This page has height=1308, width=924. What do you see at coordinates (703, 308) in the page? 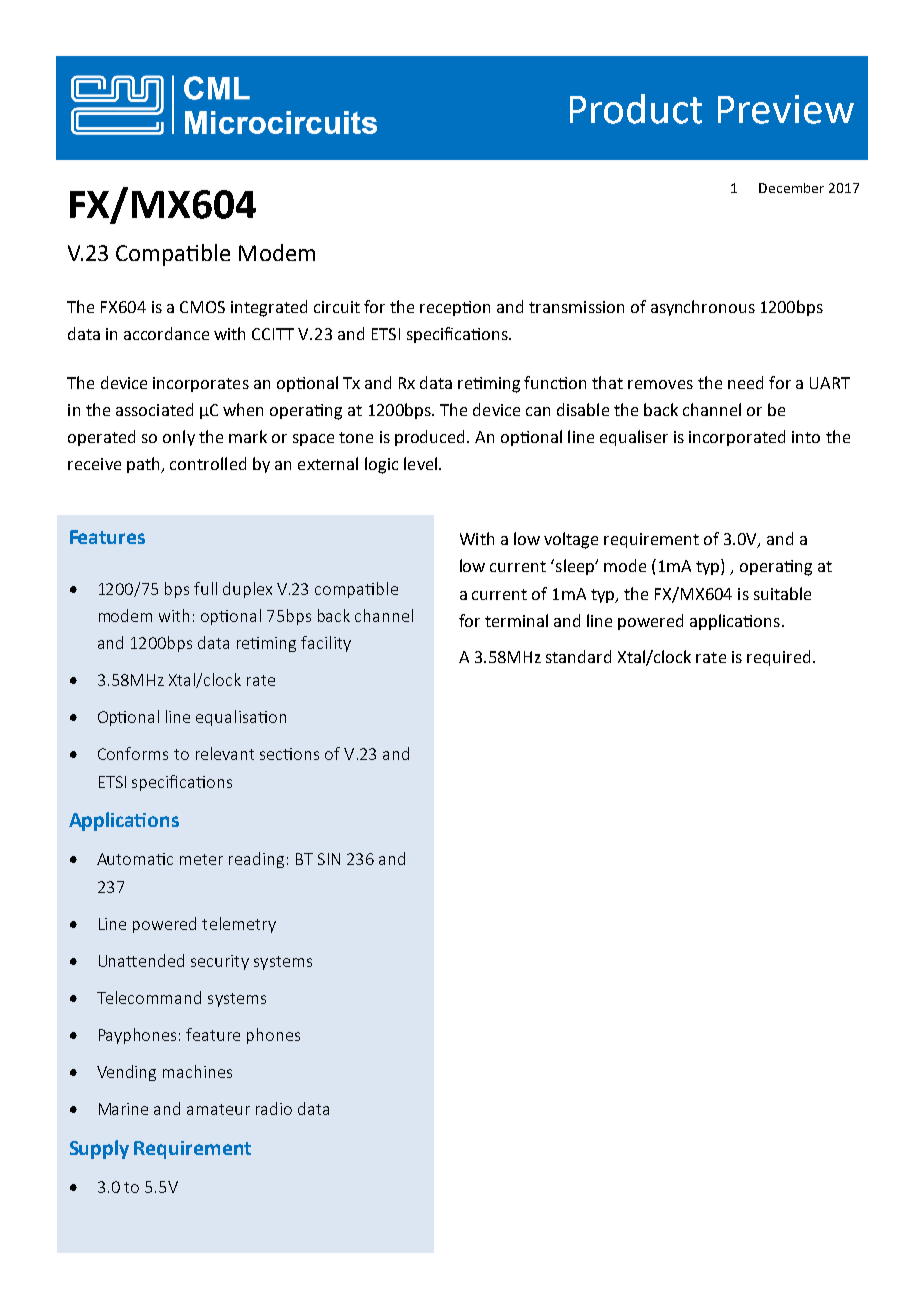
I see `asynchronous` at bounding box center [703, 308].
